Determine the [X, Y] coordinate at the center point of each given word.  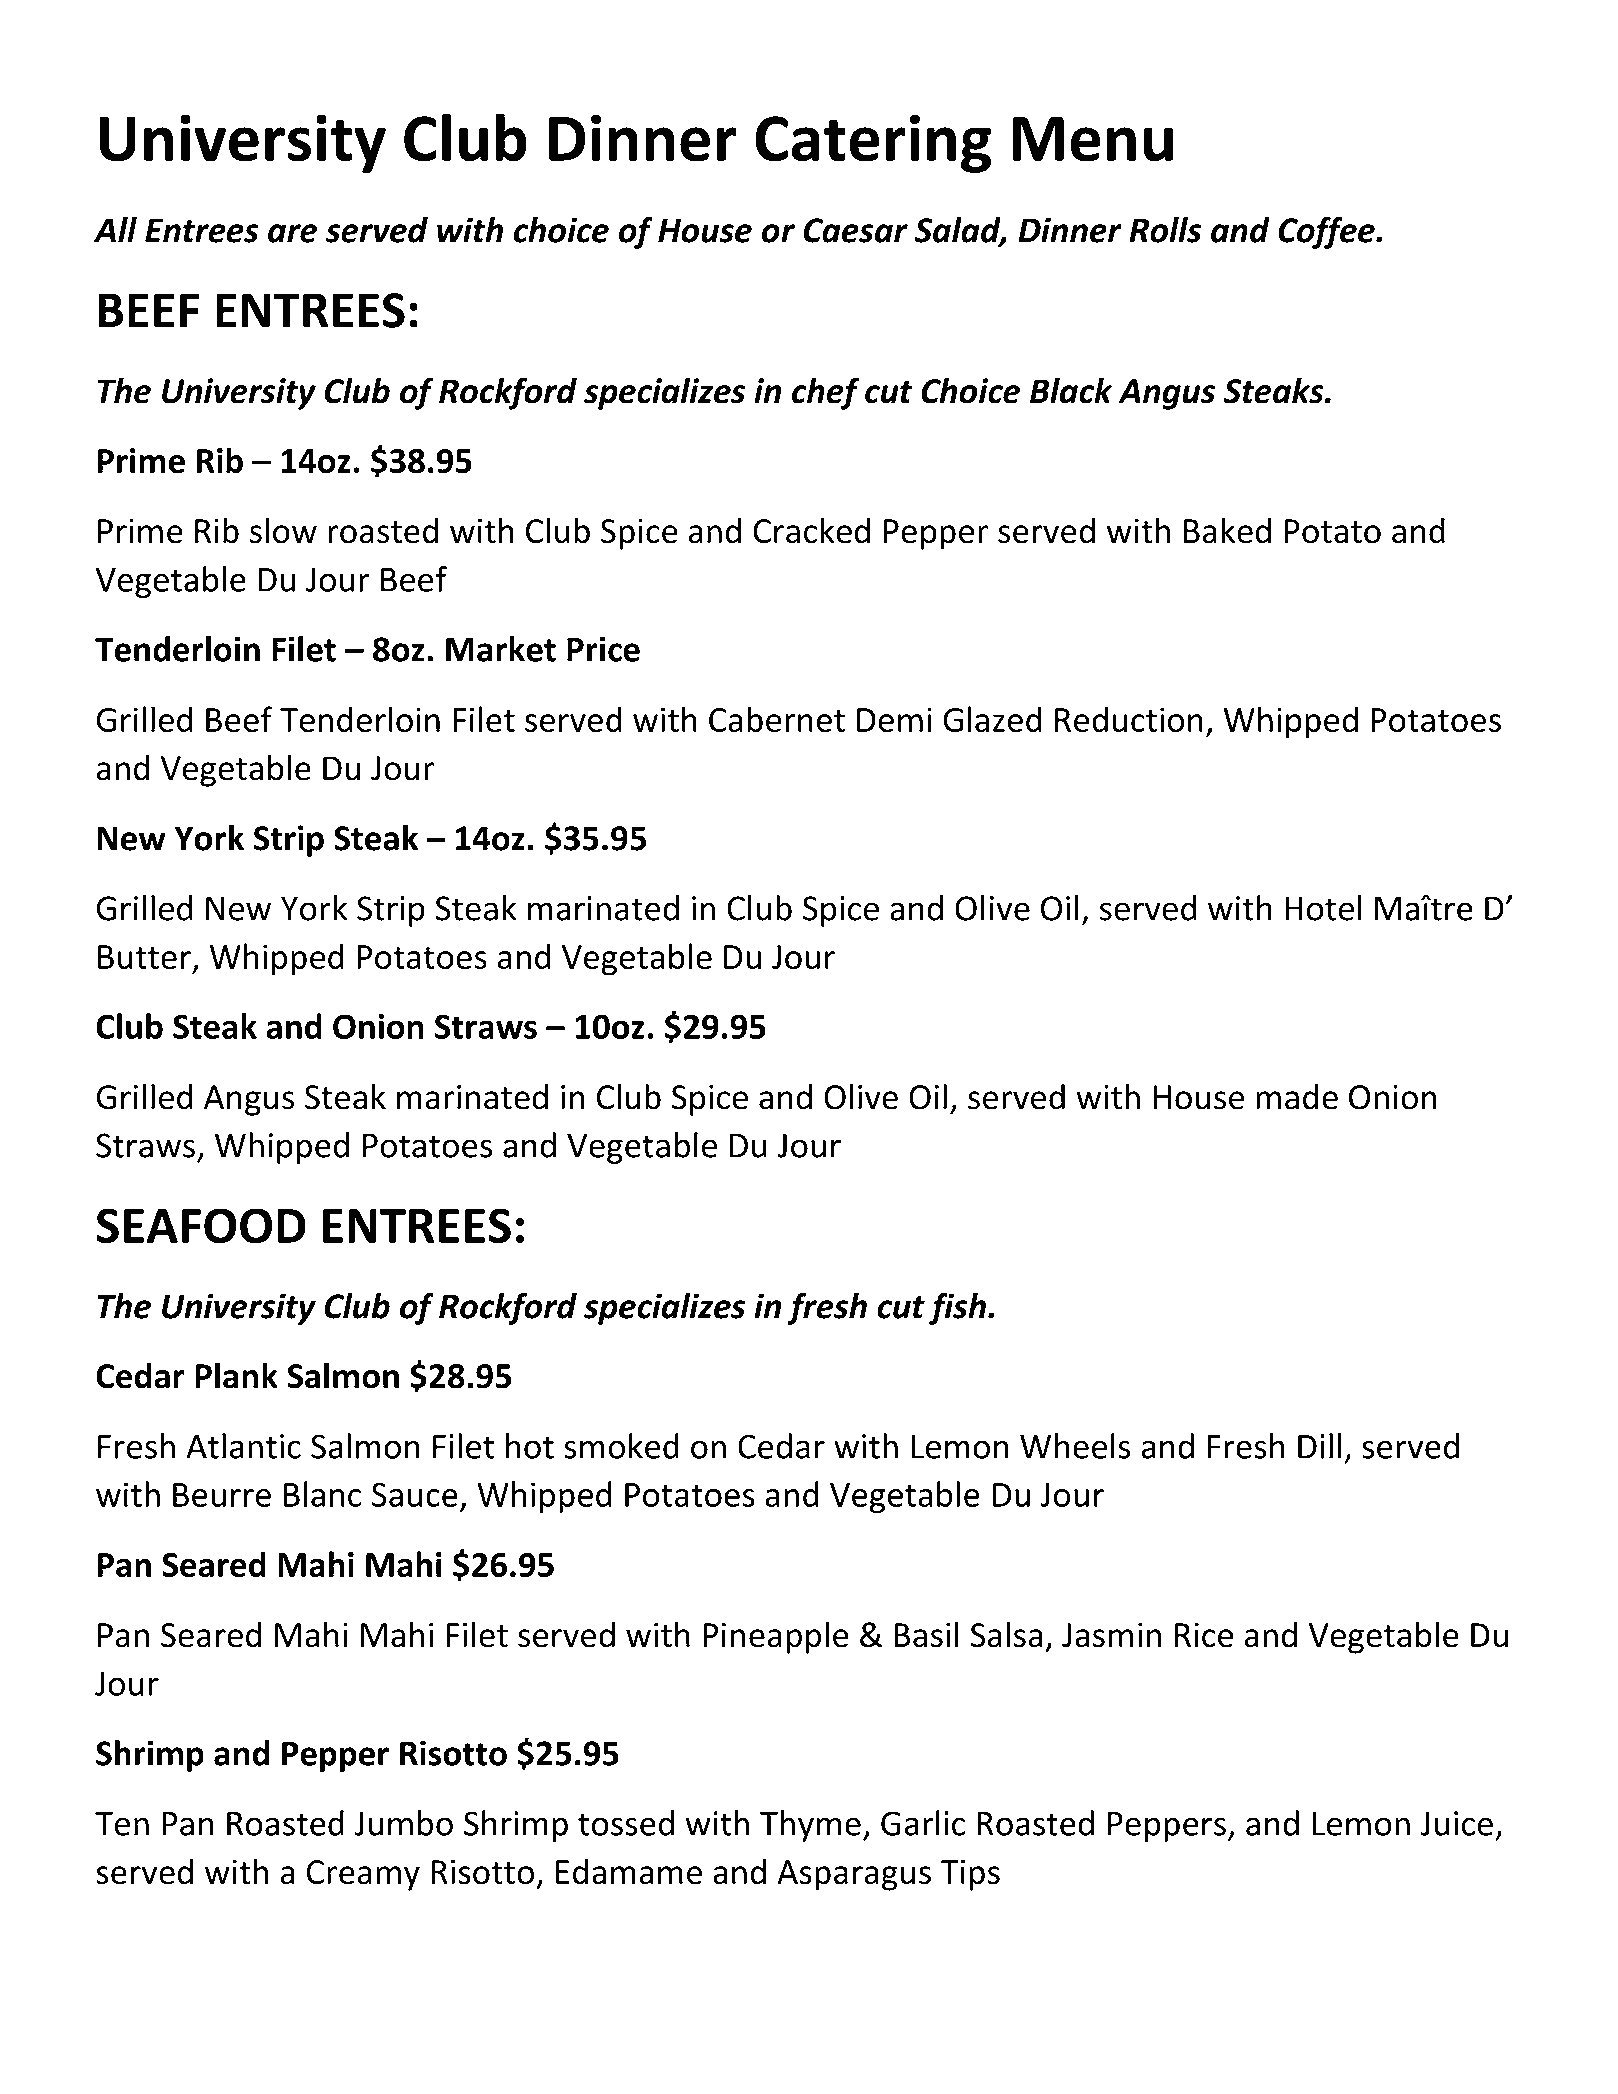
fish [957, 1308]
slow [283, 530]
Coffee [1327, 232]
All [115, 230]
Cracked [811, 530]
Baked [1227, 530]
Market [501, 649]
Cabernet [777, 719]
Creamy [363, 1875]
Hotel [1323, 908]
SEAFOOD [201, 1226]
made [1297, 1096]
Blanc [322, 1494]
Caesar [856, 230]
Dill [1319, 1446]
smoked [621, 1446]
